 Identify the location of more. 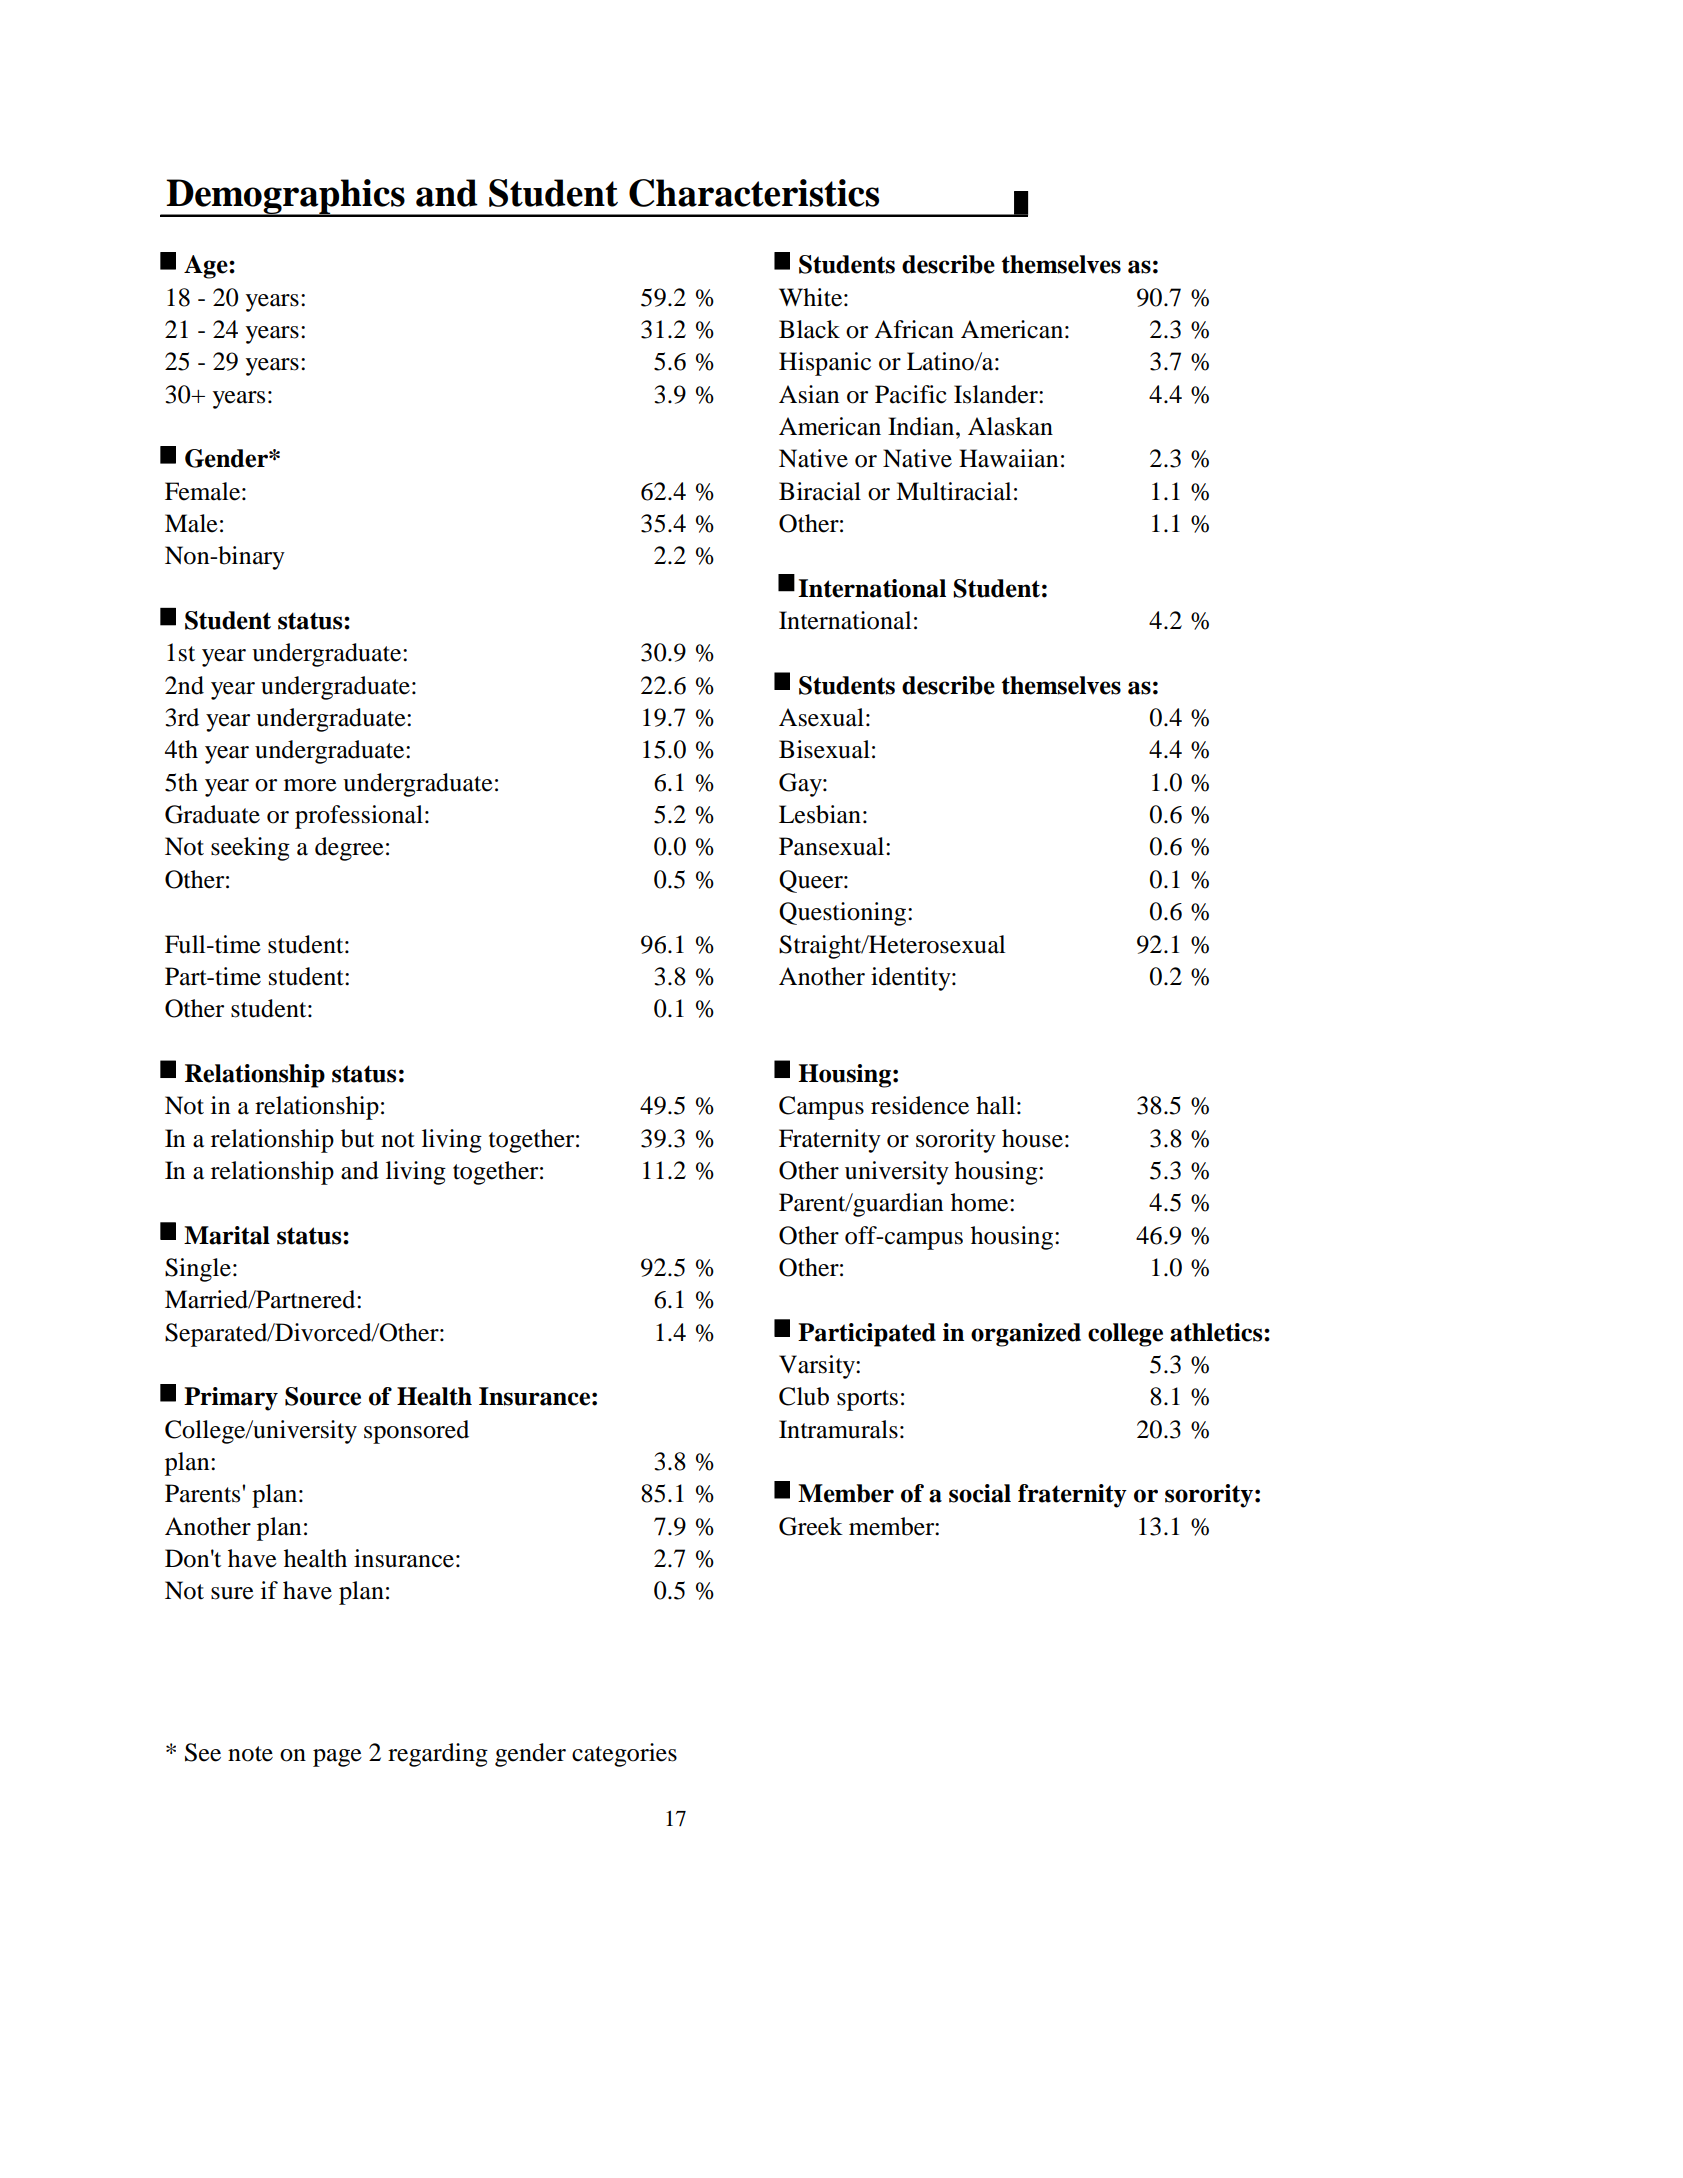
(310, 785).
